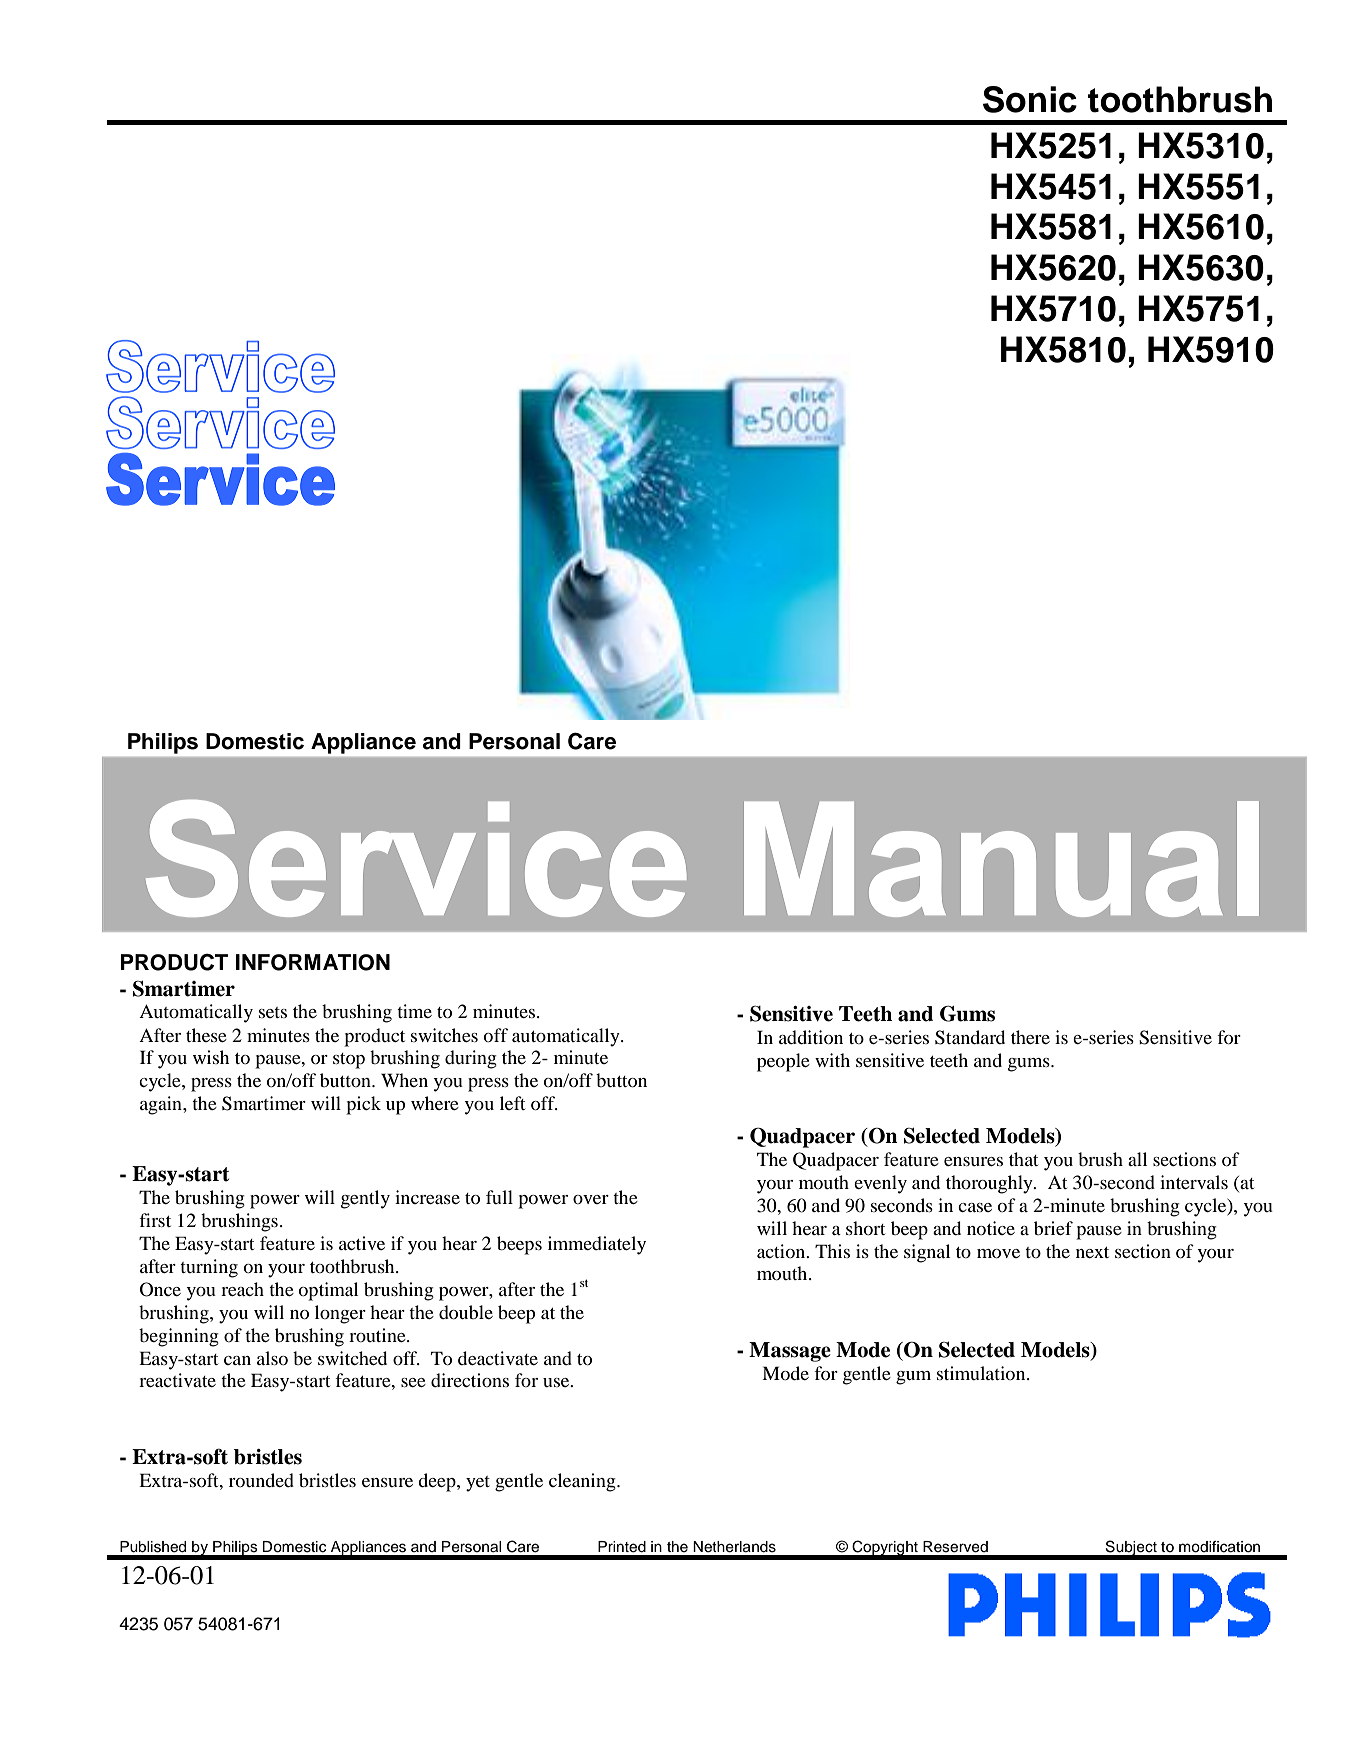 The image size is (1354, 1752). What do you see at coordinates (1030, 1037) in the screenshot?
I see `there` at bounding box center [1030, 1037].
